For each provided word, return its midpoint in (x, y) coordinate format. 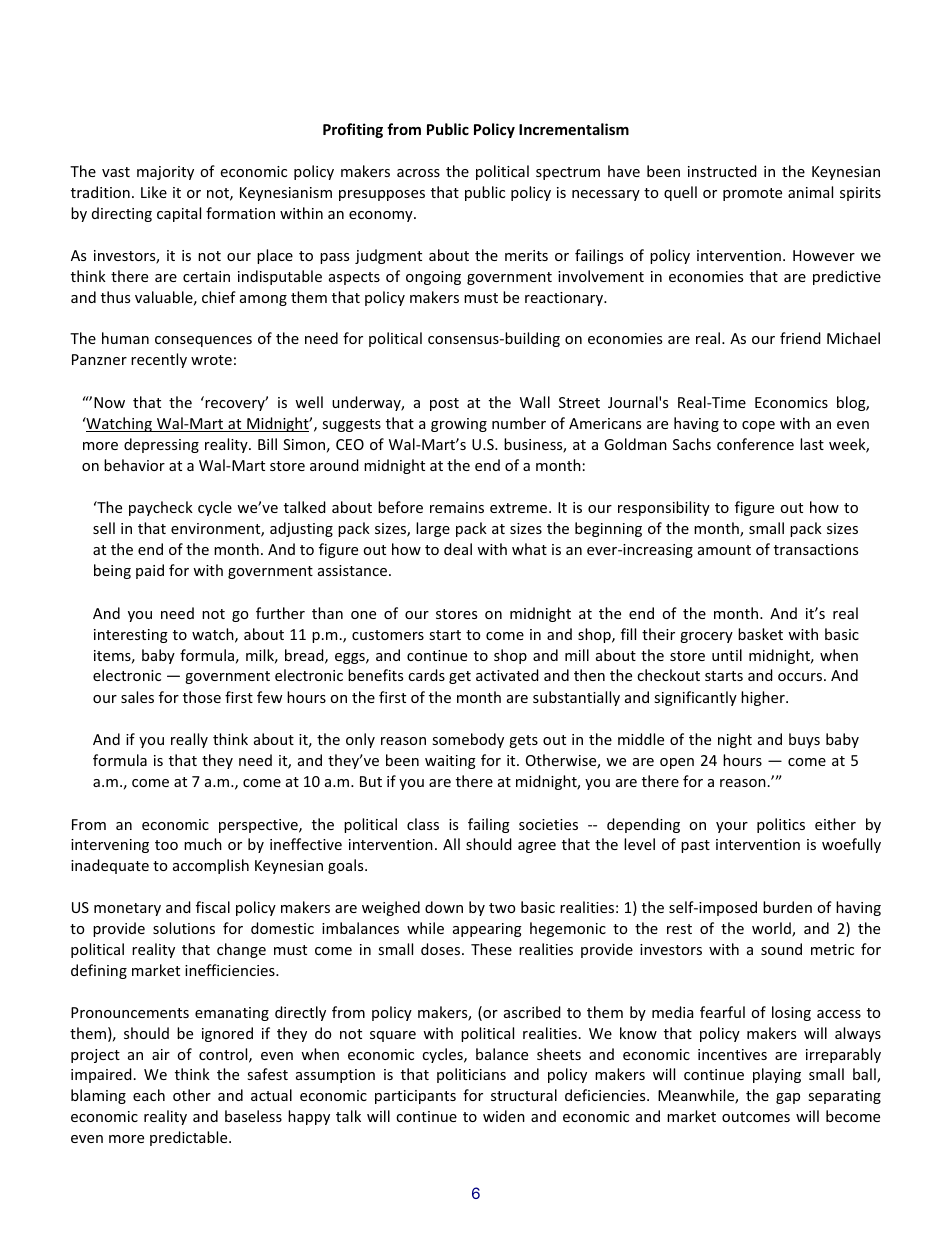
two (502, 908)
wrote (211, 360)
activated (507, 675)
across (418, 173)
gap (788, 1098)
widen (504, 1116)
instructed (722, 171)
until (727, 655)
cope (758, 426)
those (202, 697)
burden (787, 907)
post (444, 404)
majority (165, 173)
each (149, 1095)
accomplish (211, 866)
